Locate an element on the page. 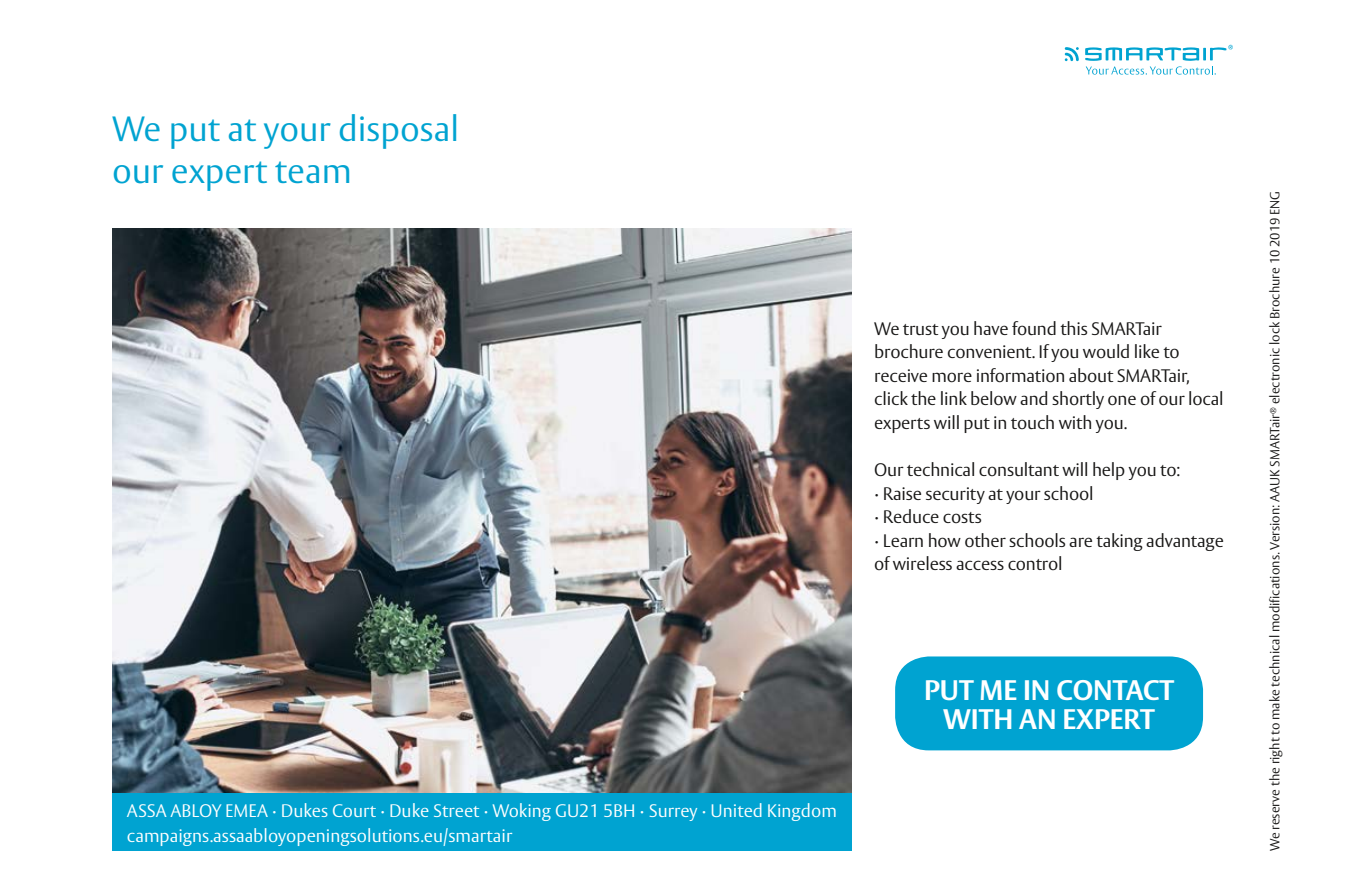 This image has height=896, width=1345. this is located at coordinates (1073, 328).
